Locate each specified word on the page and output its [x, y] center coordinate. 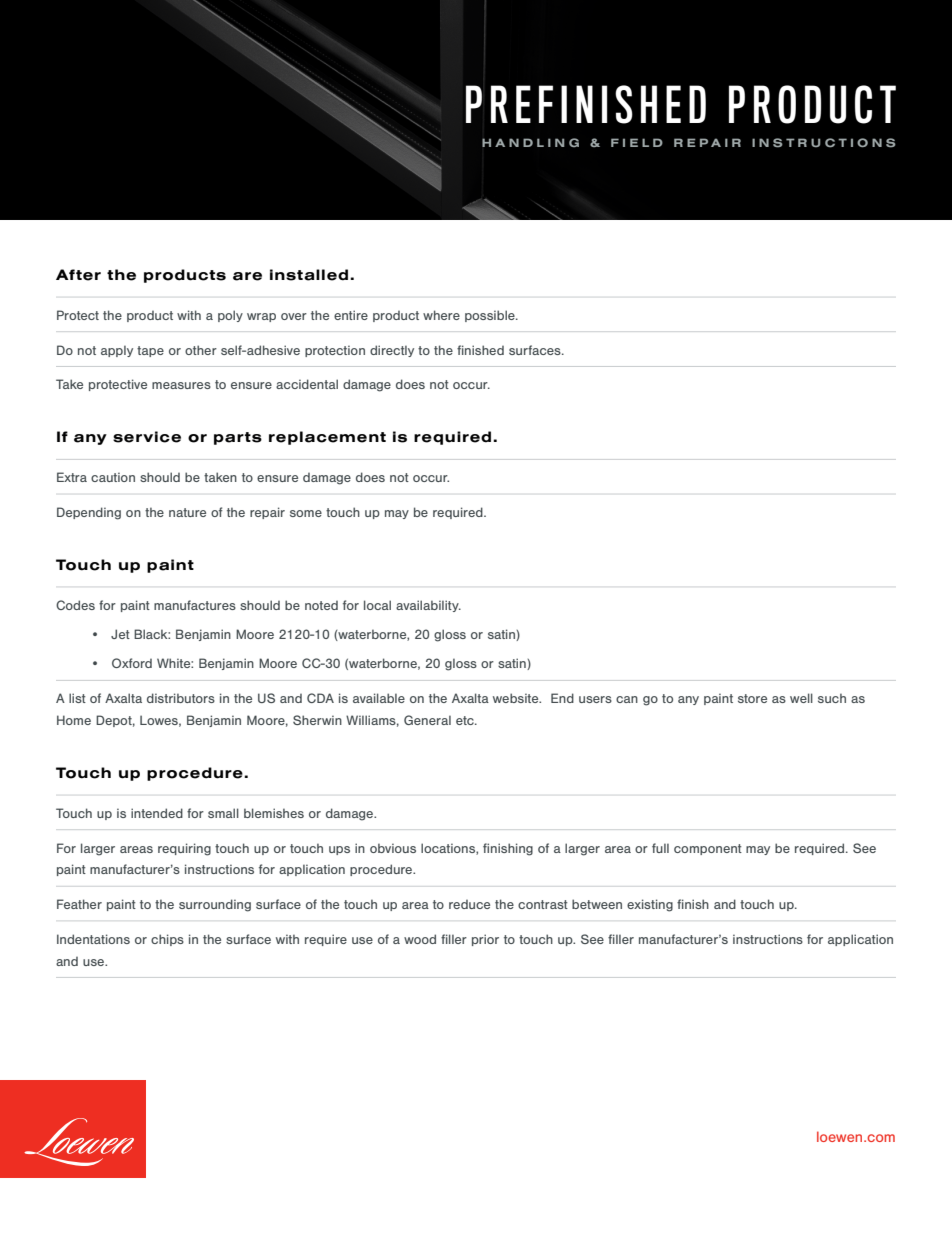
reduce [469, 904]
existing [650, 905]
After [78, 275]
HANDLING [530, 142]
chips [167, 940]
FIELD [637, 142]
